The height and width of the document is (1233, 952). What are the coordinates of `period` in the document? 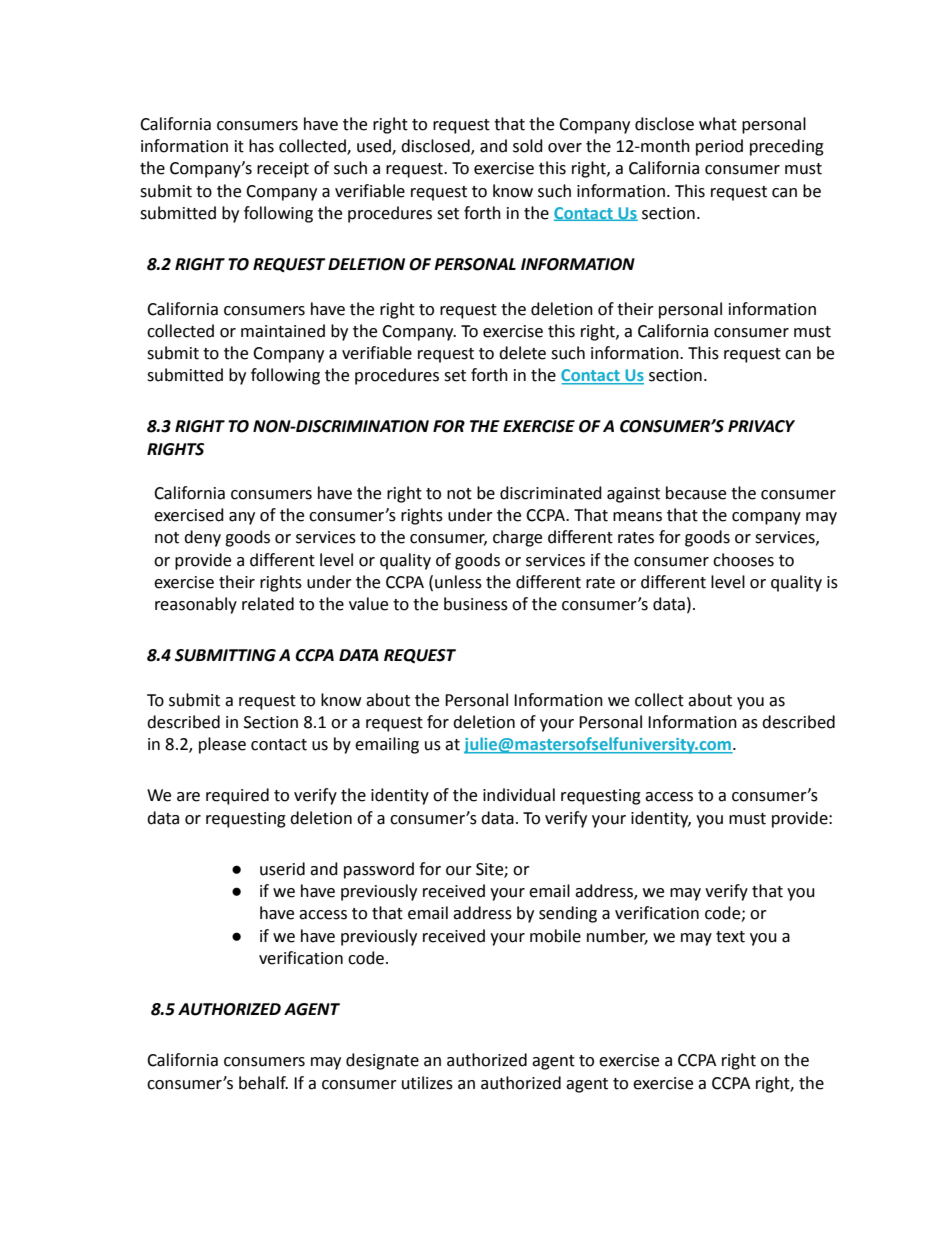 It's located at (719, 147).
